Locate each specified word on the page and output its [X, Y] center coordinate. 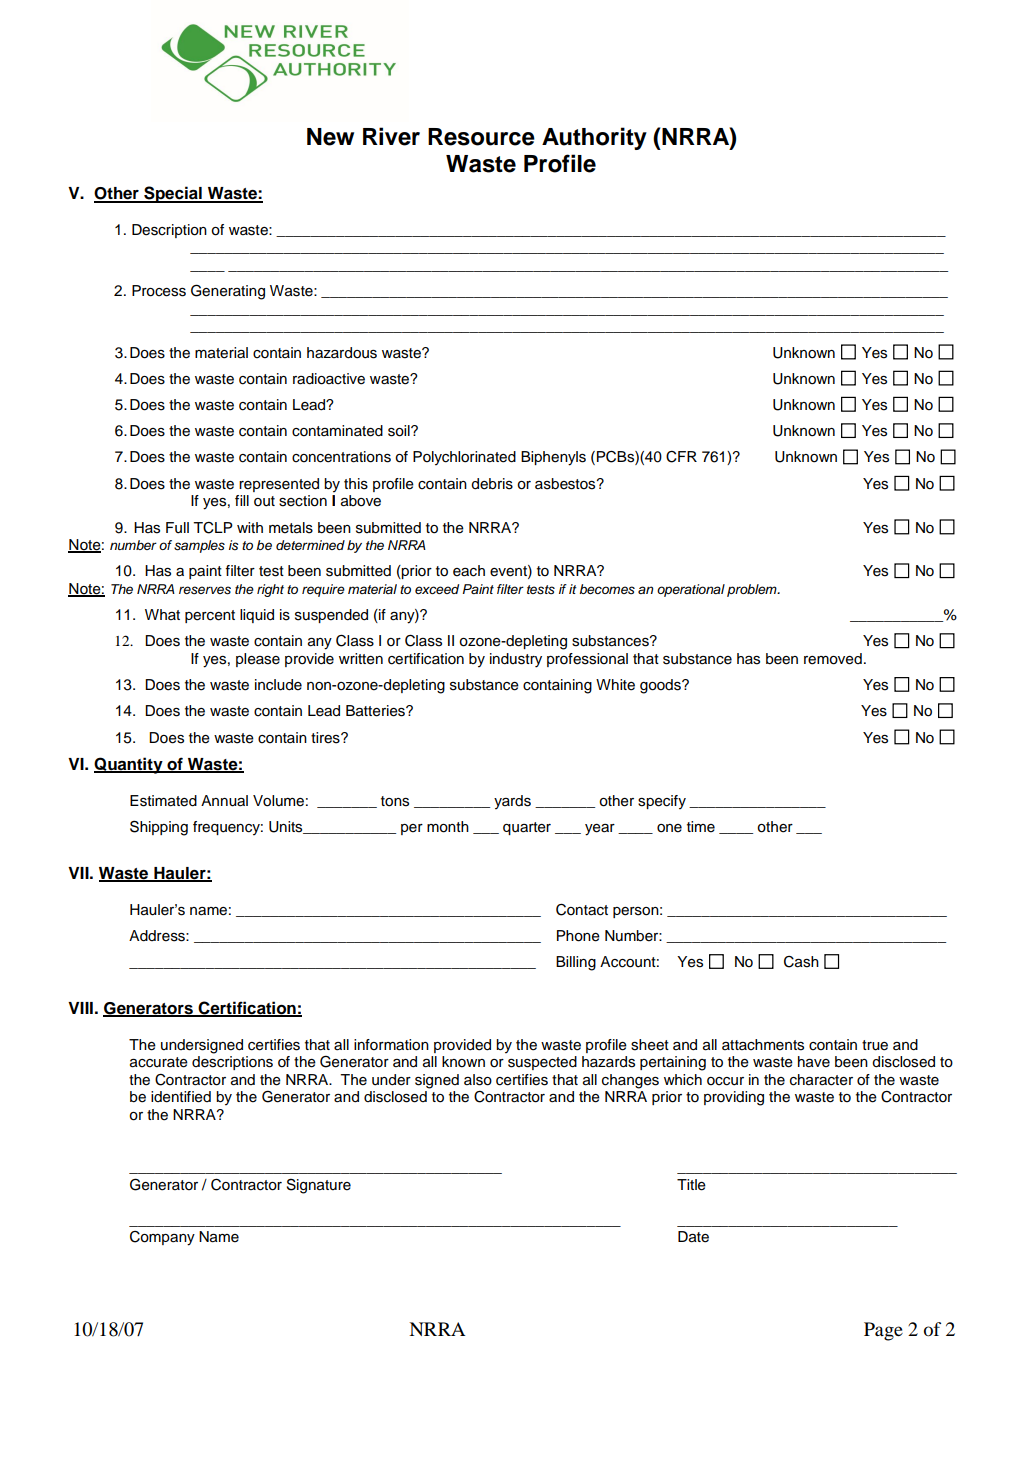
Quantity [129, 765]
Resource [481, 137]
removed [833, 659]
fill [242, 500]
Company [162, 1238]
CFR [681, 457]
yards [512, 802]
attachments [763, 1045]
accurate [159, 1062]
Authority [594, 138]
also [478, 1080]
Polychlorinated [464, 458]
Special [173, 194]
